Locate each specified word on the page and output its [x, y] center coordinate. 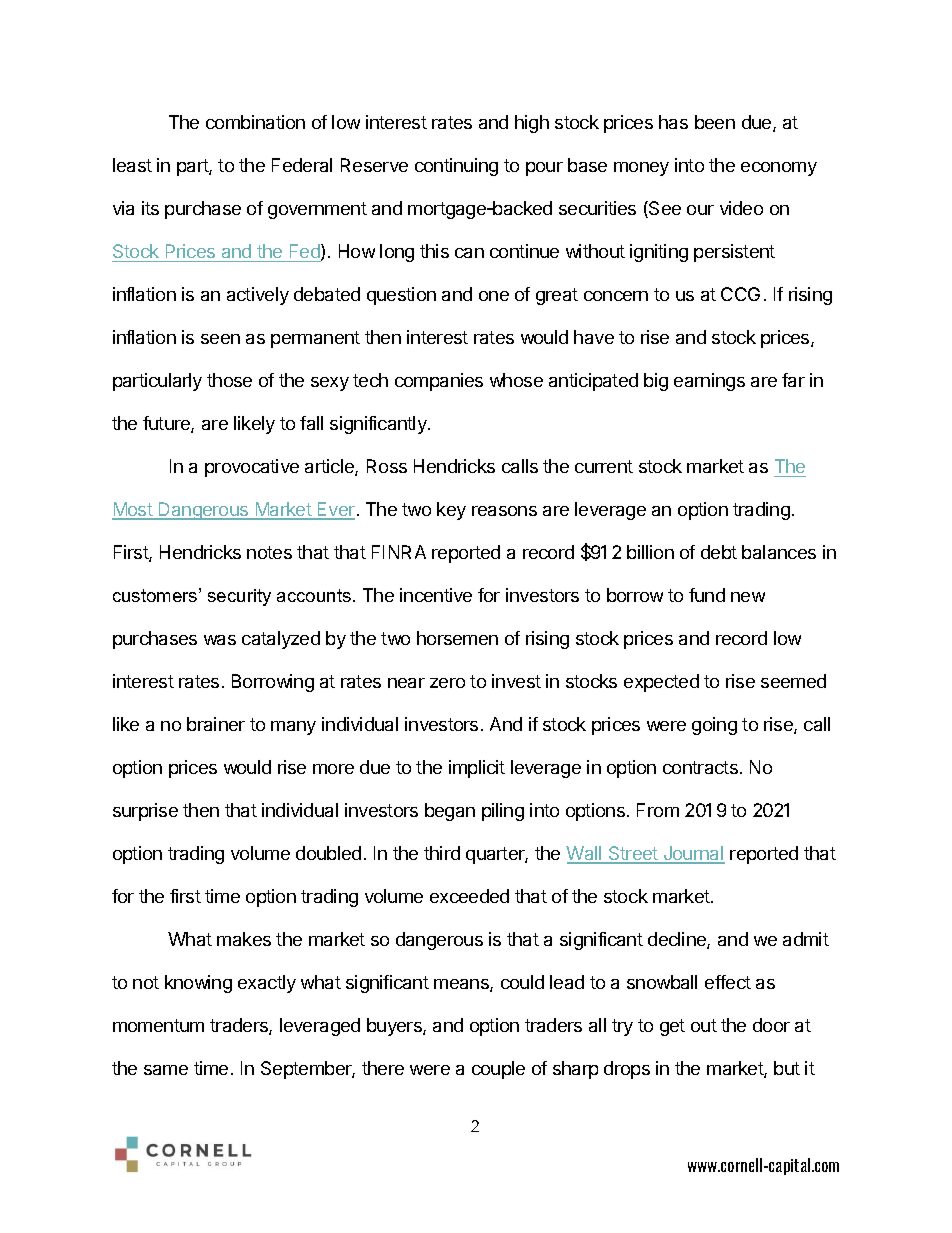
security [239, 597]
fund [707, 595]
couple [498, 1070]
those [229, 380]
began [450, 812]
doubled [328, 853]
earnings [709, 382]
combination [255, 122]
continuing [456, 167]
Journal [693, 854]
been [715, 122]
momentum [158, 1025]
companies [439, 382]
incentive [436, 595]
